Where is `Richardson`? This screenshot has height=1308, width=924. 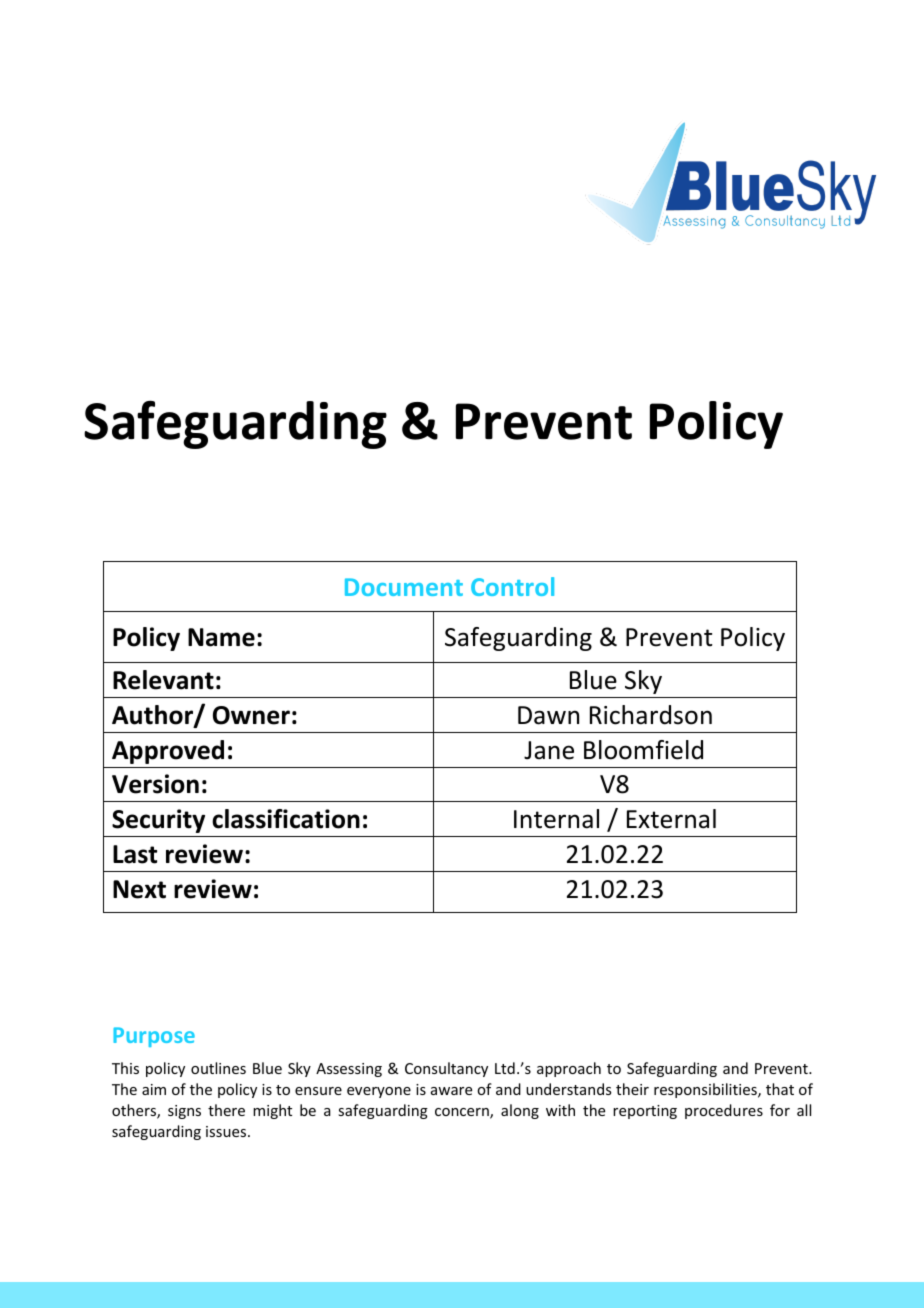
Richardson is located at coordinates (651, 715).
